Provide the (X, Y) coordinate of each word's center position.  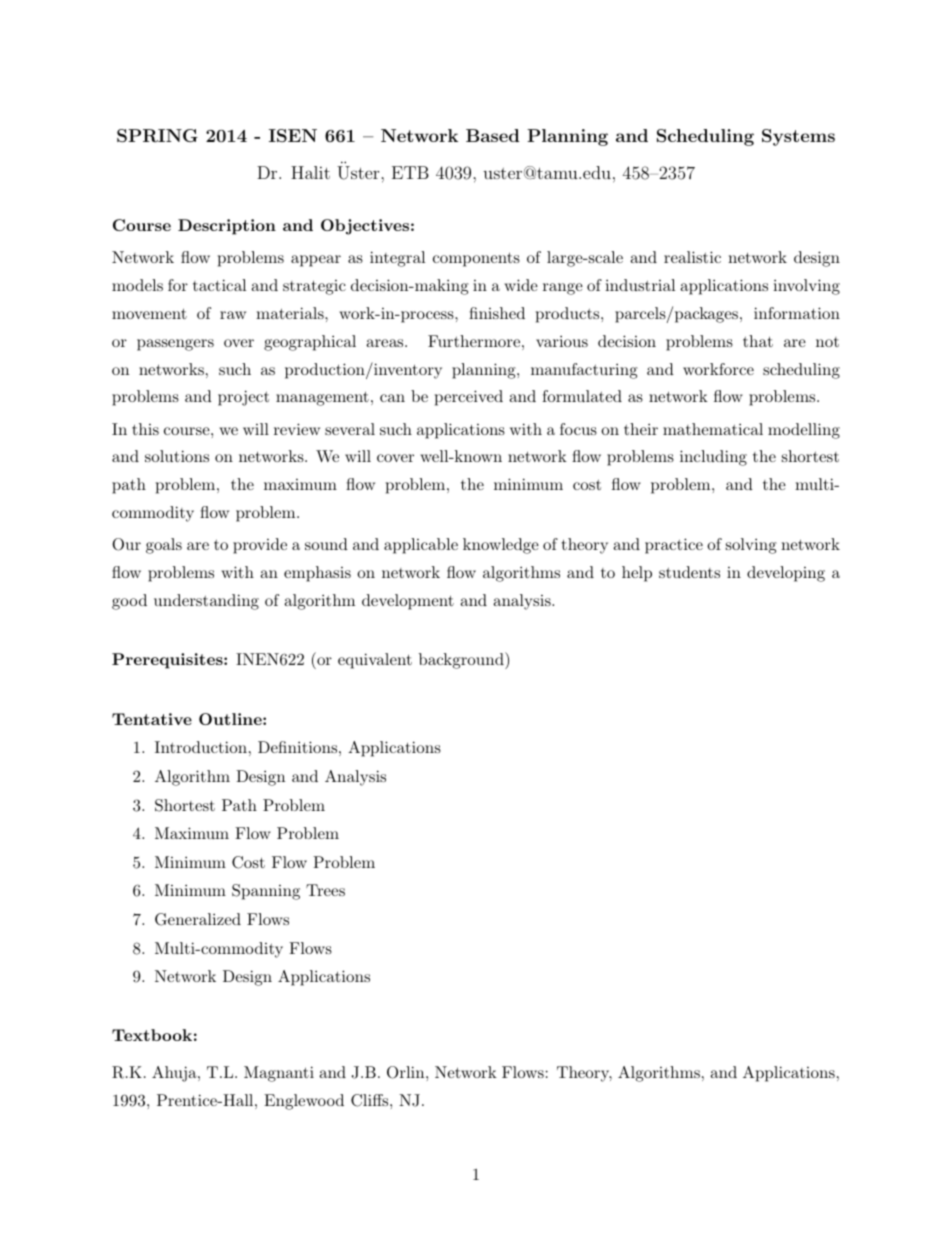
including (713, 458)
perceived (469, 398)
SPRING (157, 136)
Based (492, 135)
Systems (798, 137)
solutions (177, 456)
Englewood (304, 1102)
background (462, 660)
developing (786, 574)
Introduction (201, 747)
